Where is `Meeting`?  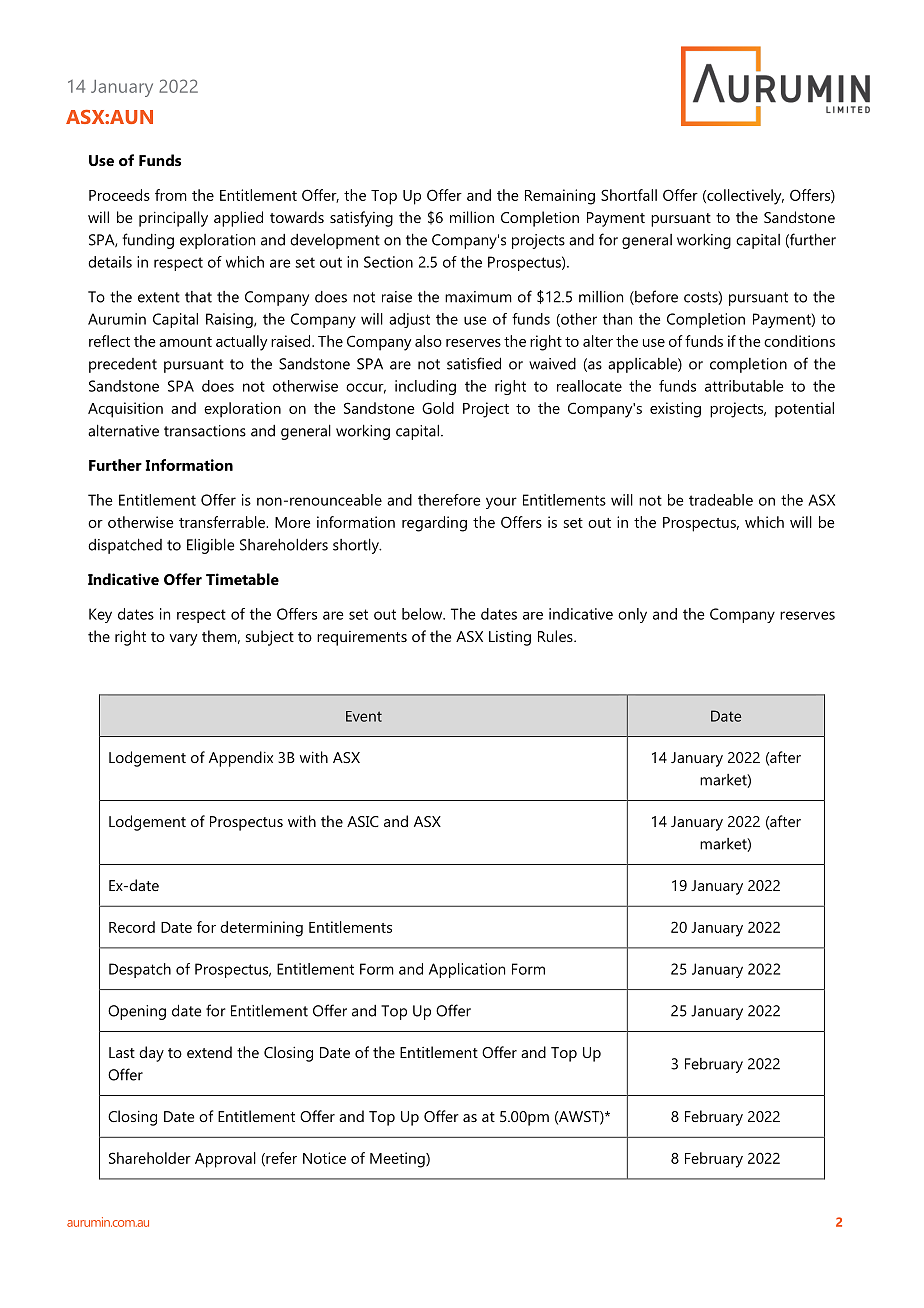
Meeting is located at coordinates (398, 1160).
